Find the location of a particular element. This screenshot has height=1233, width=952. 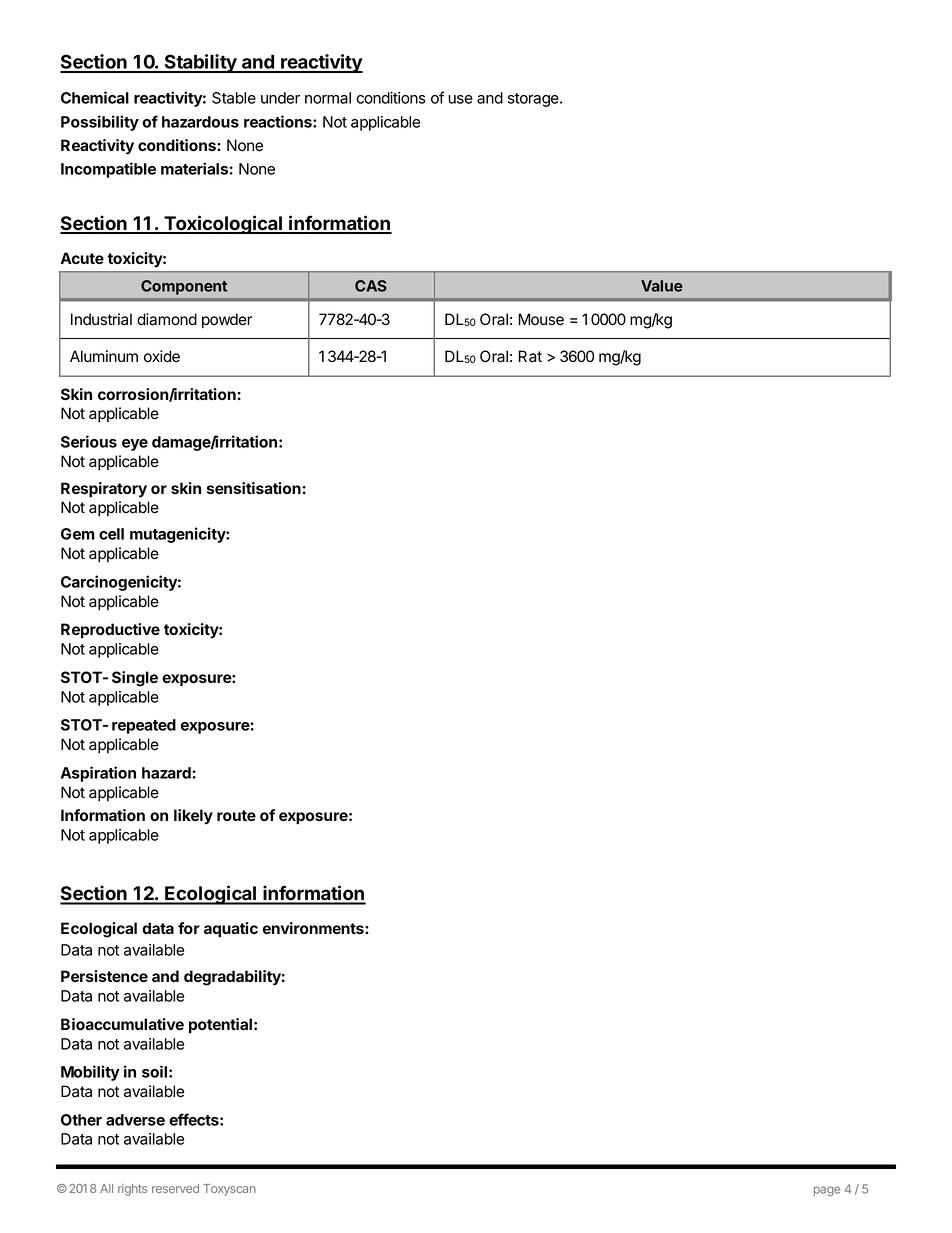

likely is located at coordinates (193, 817).
